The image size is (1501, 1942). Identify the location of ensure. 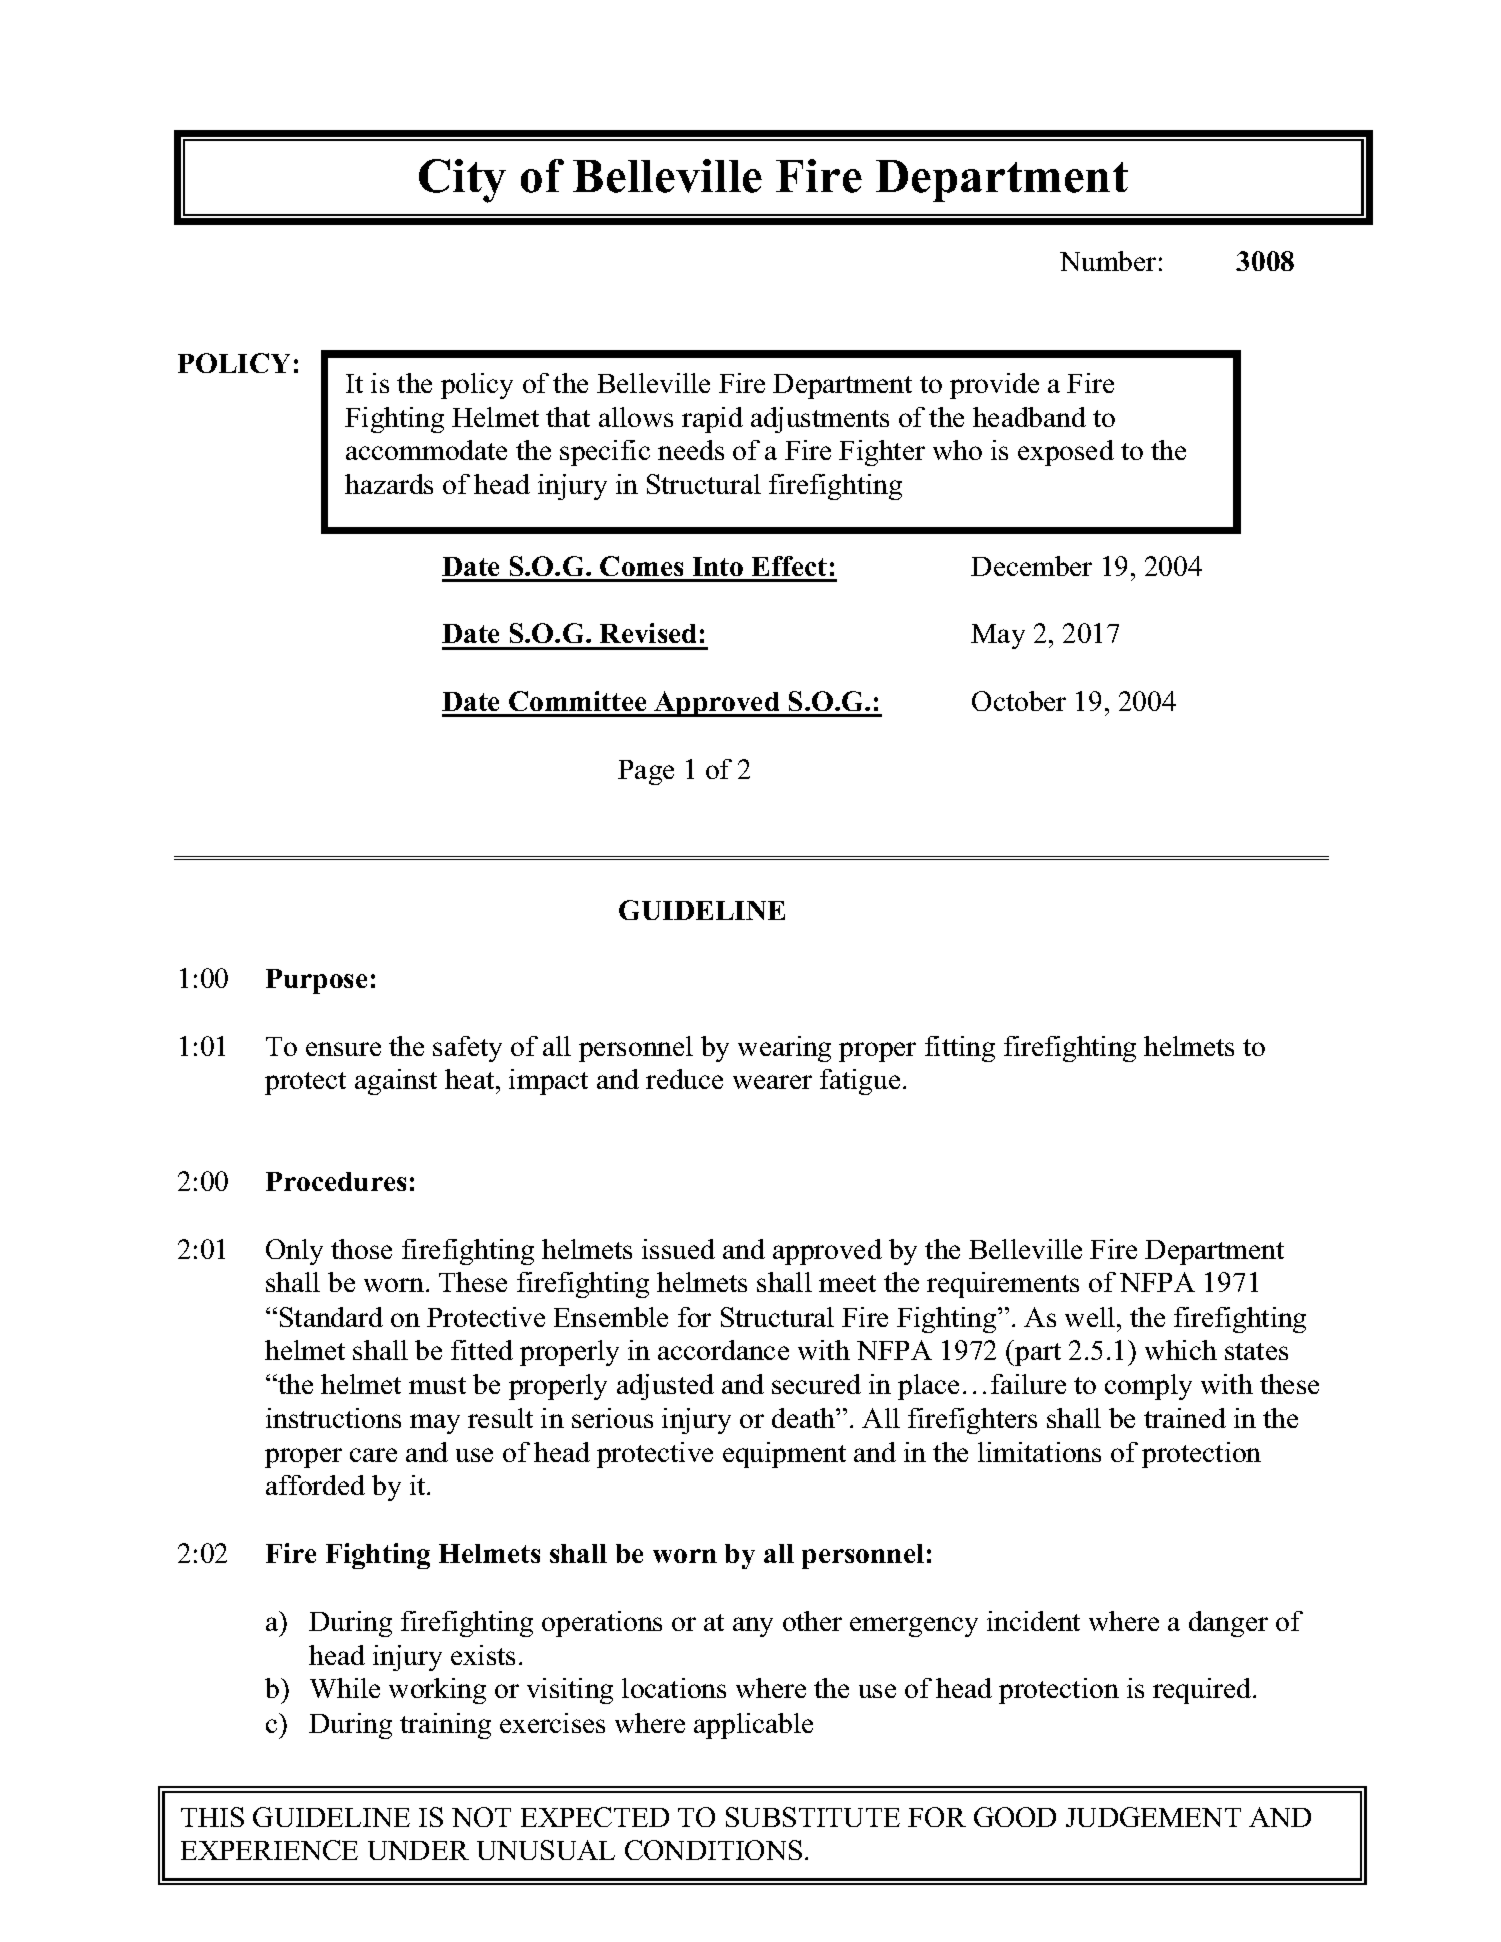
(343, 1049).
